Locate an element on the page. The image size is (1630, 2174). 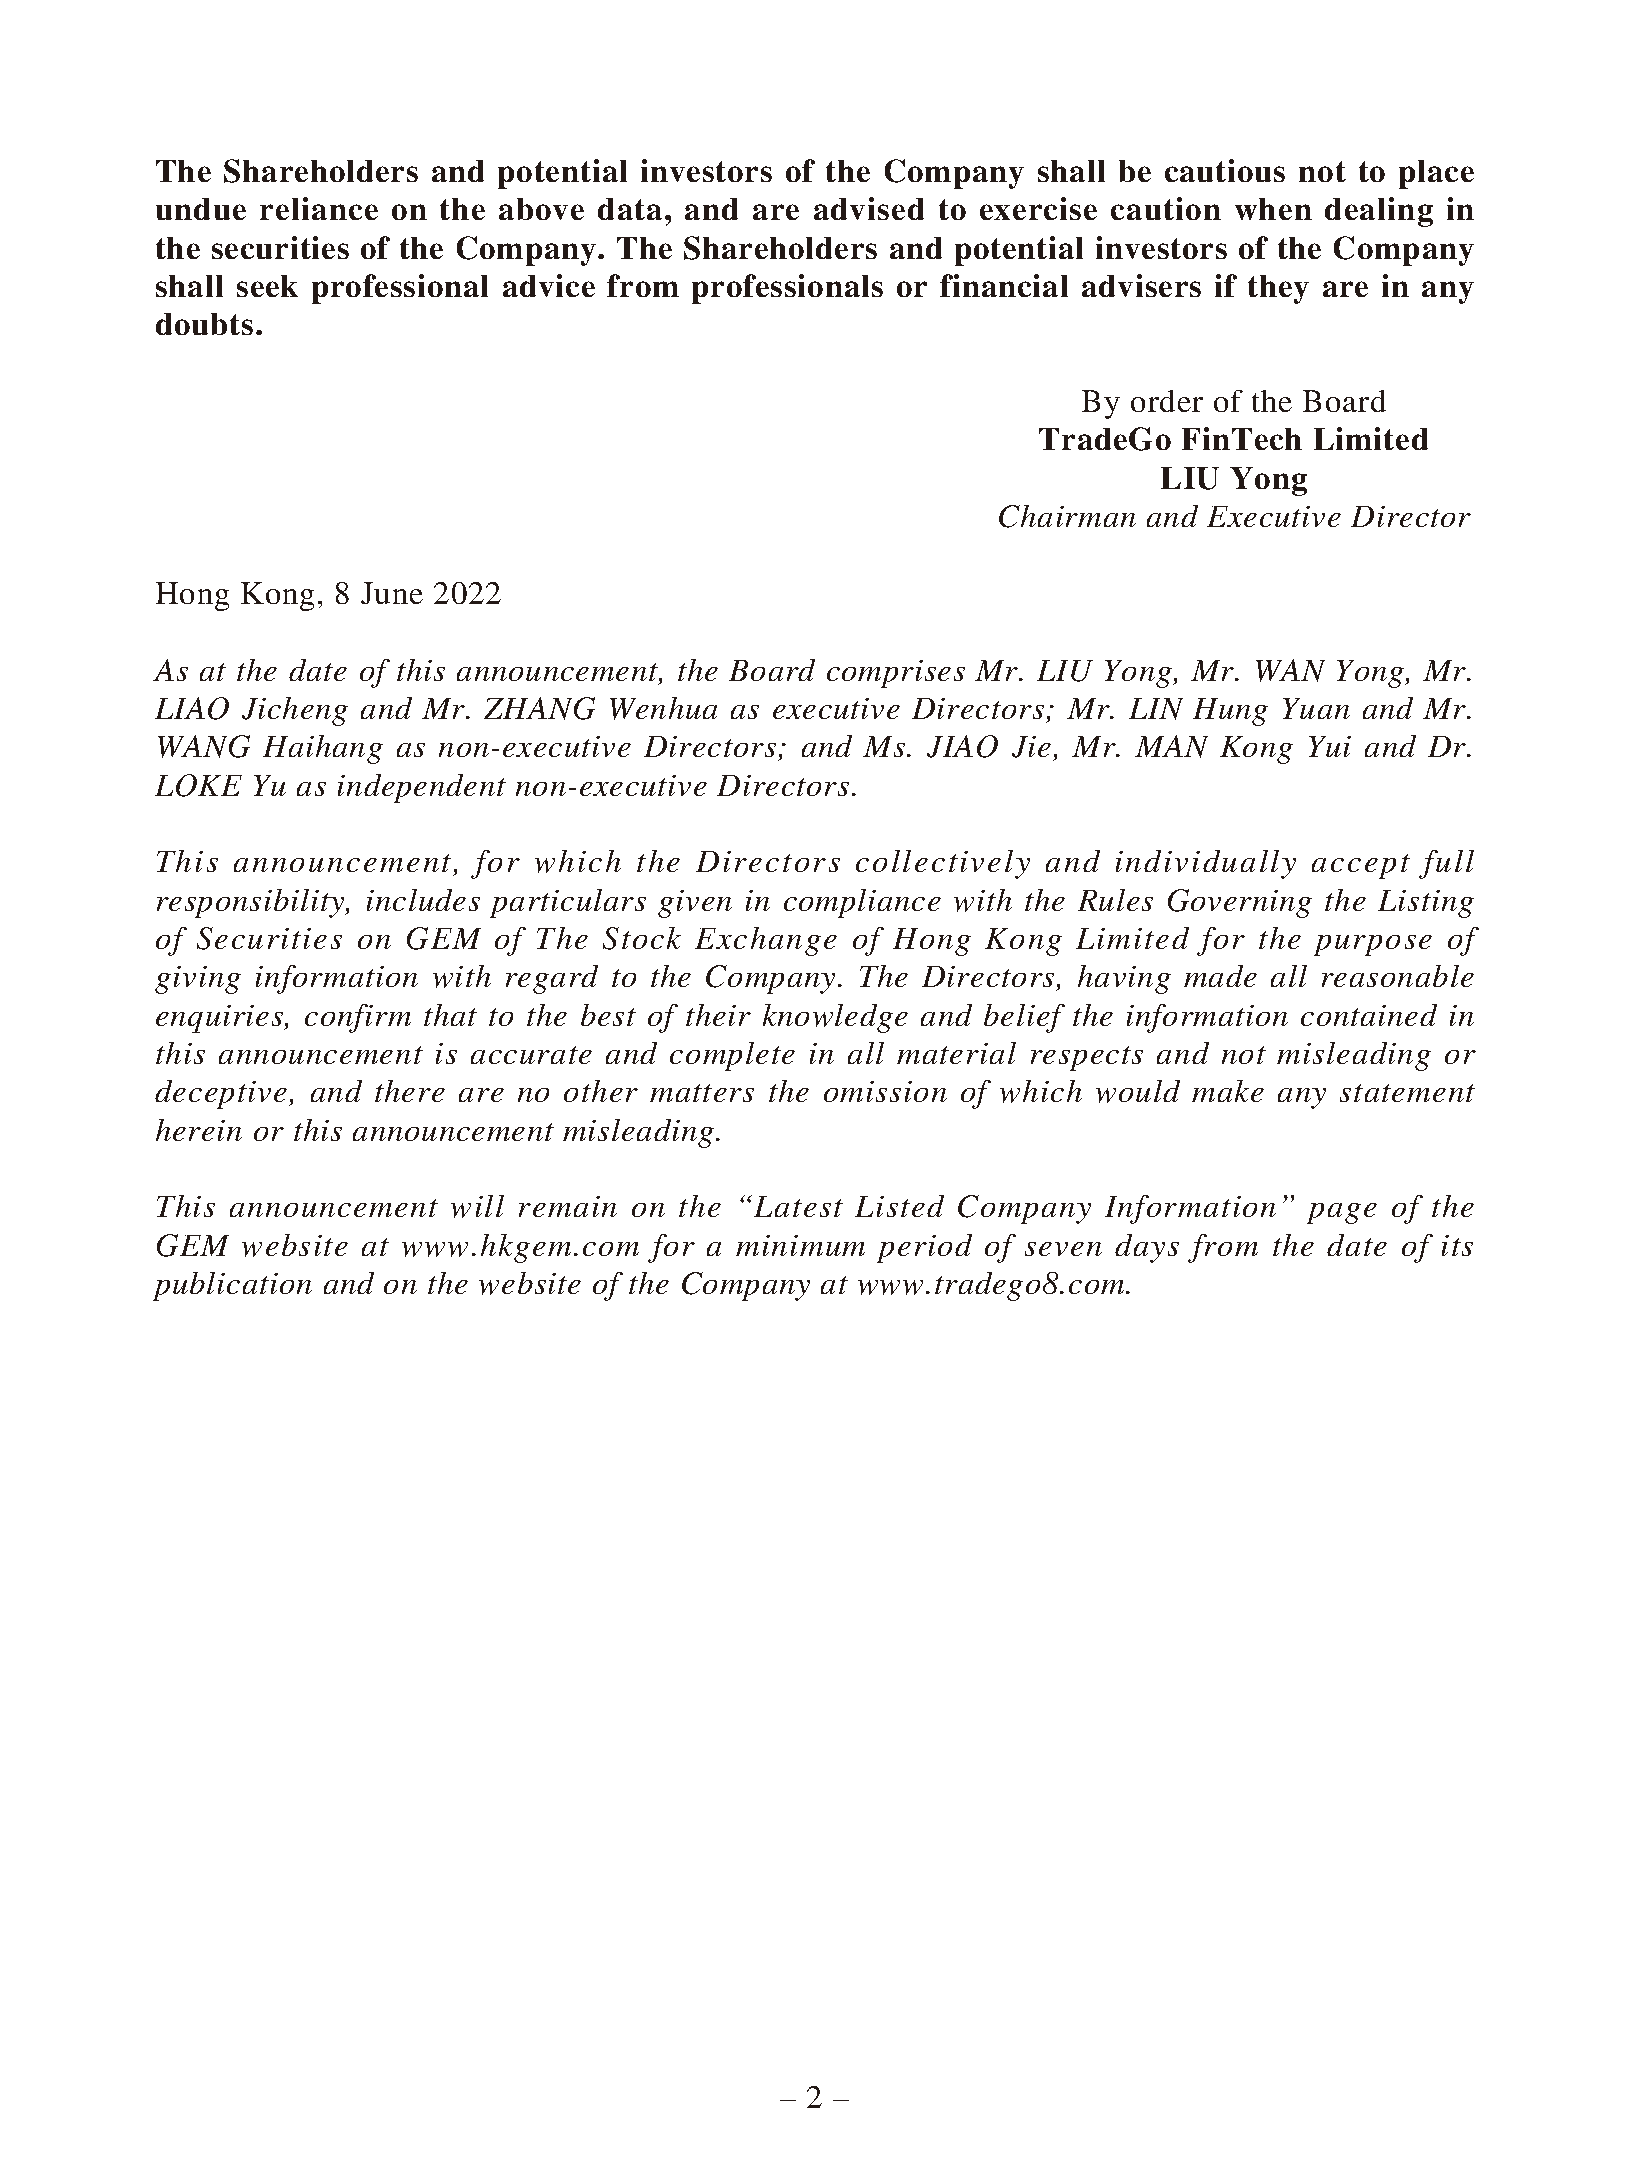
order is located at coordinates (1167, 401).
